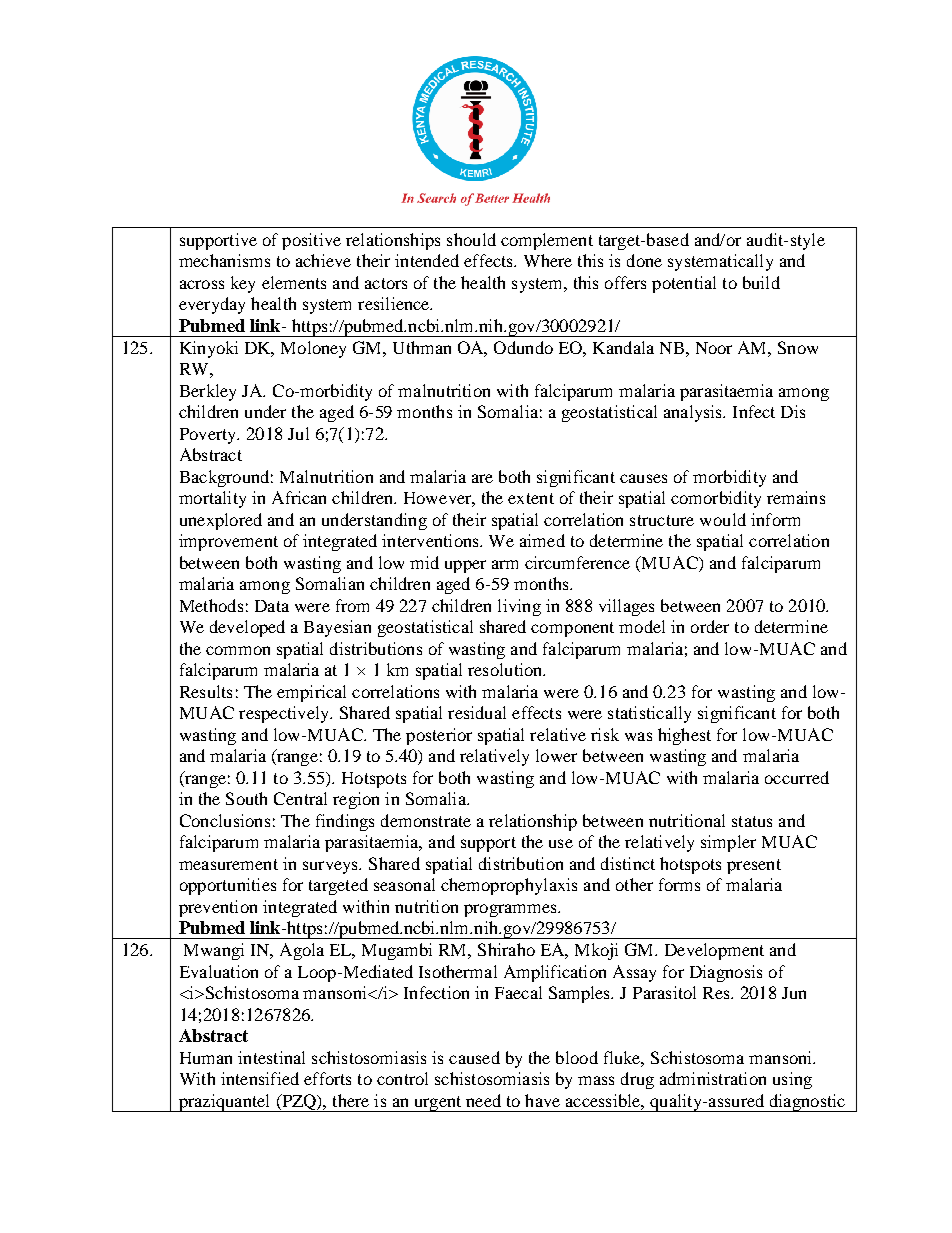  What do you see at coordinates (294, 282) in the image?
I see `elements` at bounding box center [294, 282].
